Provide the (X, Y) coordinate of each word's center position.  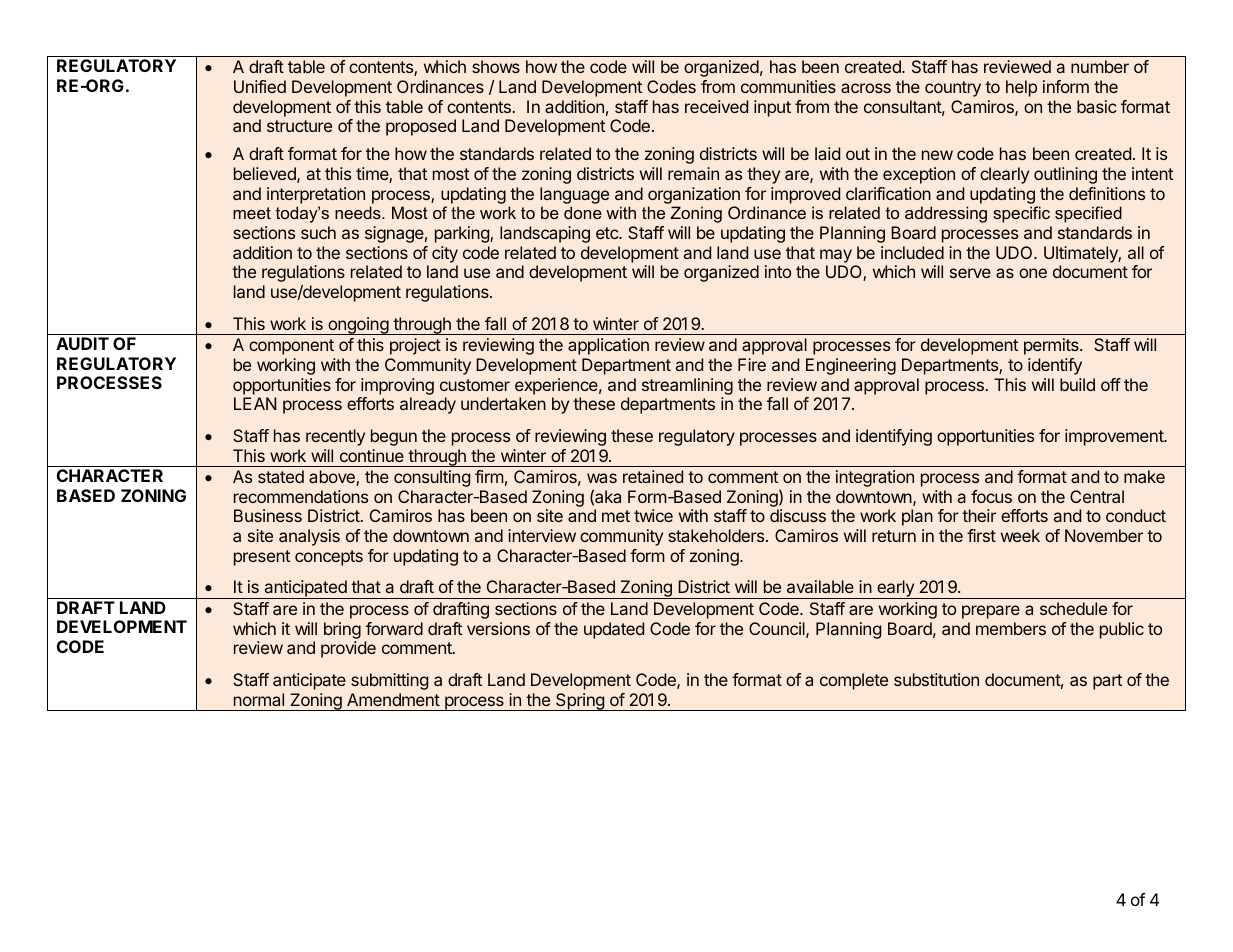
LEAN (255, 403)
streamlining (687, 386)
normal (259, 699)
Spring (580, 702)
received (716, 106)
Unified (260, 86)
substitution (936, 679)
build (1077, 384)
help (1021, 88)
